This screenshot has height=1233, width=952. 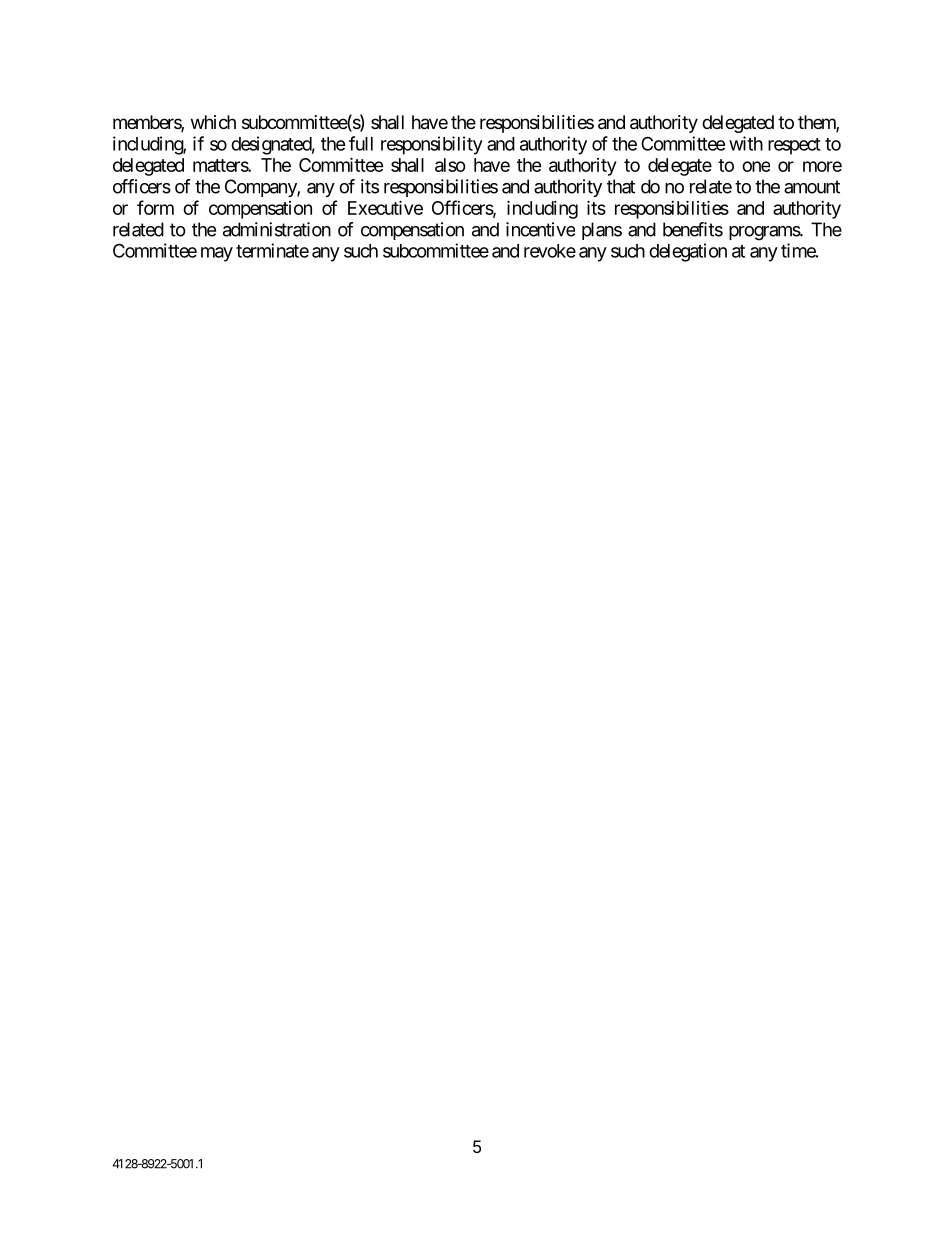 I want to click on that, so click(x=621, y=186).
